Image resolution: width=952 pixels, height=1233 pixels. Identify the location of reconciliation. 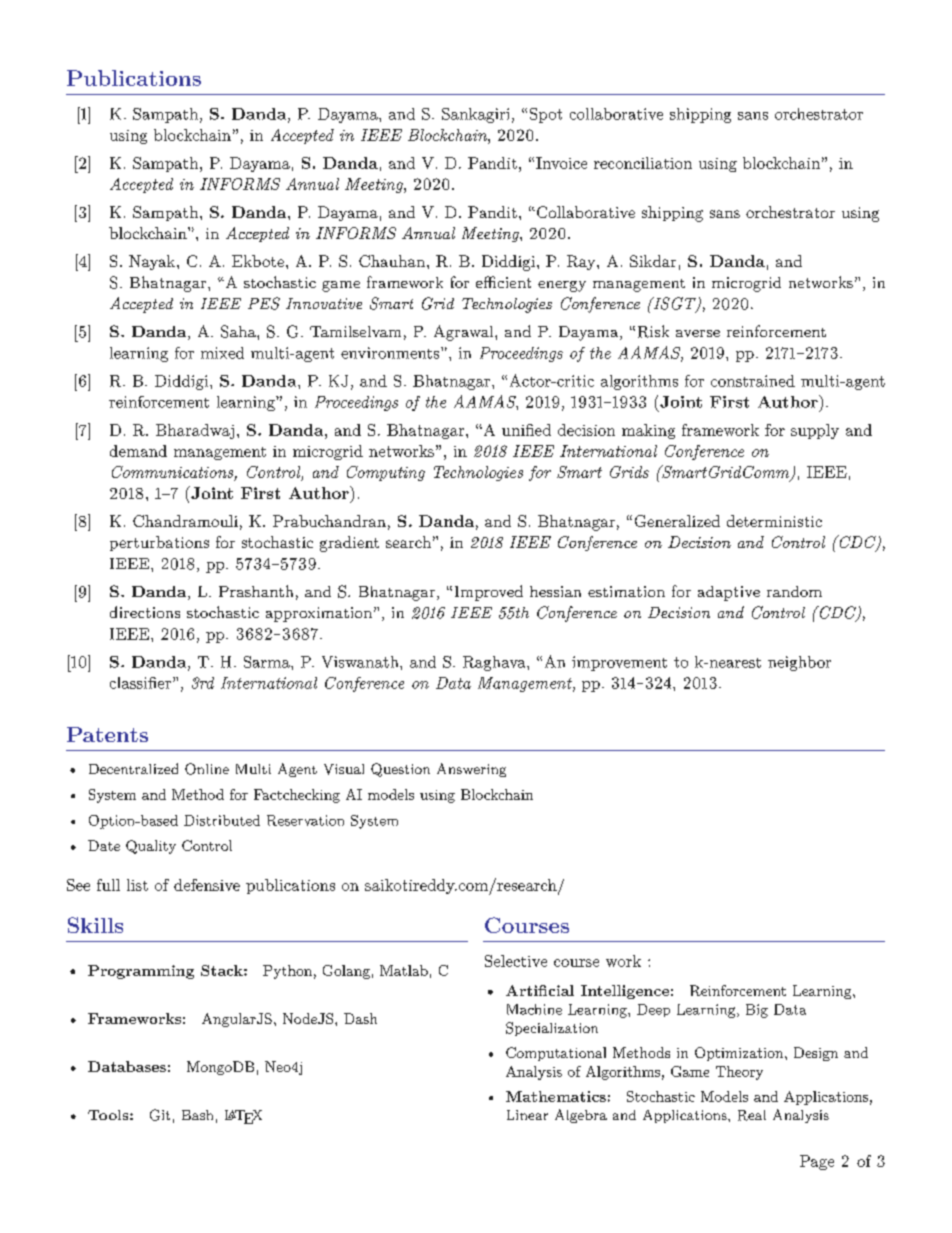
(643, 163).
